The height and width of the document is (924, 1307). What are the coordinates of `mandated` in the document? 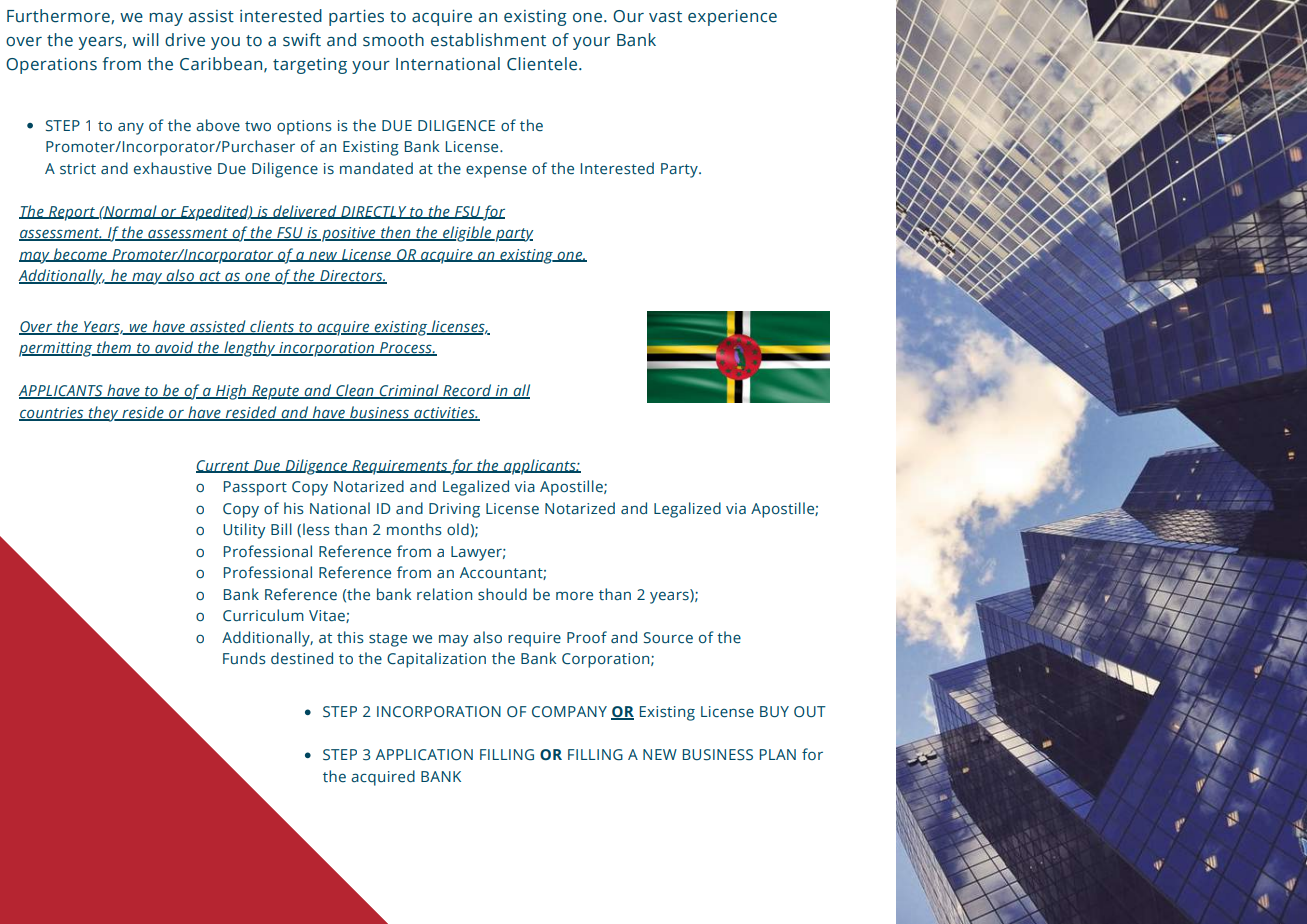 It's located at (376, 168).
